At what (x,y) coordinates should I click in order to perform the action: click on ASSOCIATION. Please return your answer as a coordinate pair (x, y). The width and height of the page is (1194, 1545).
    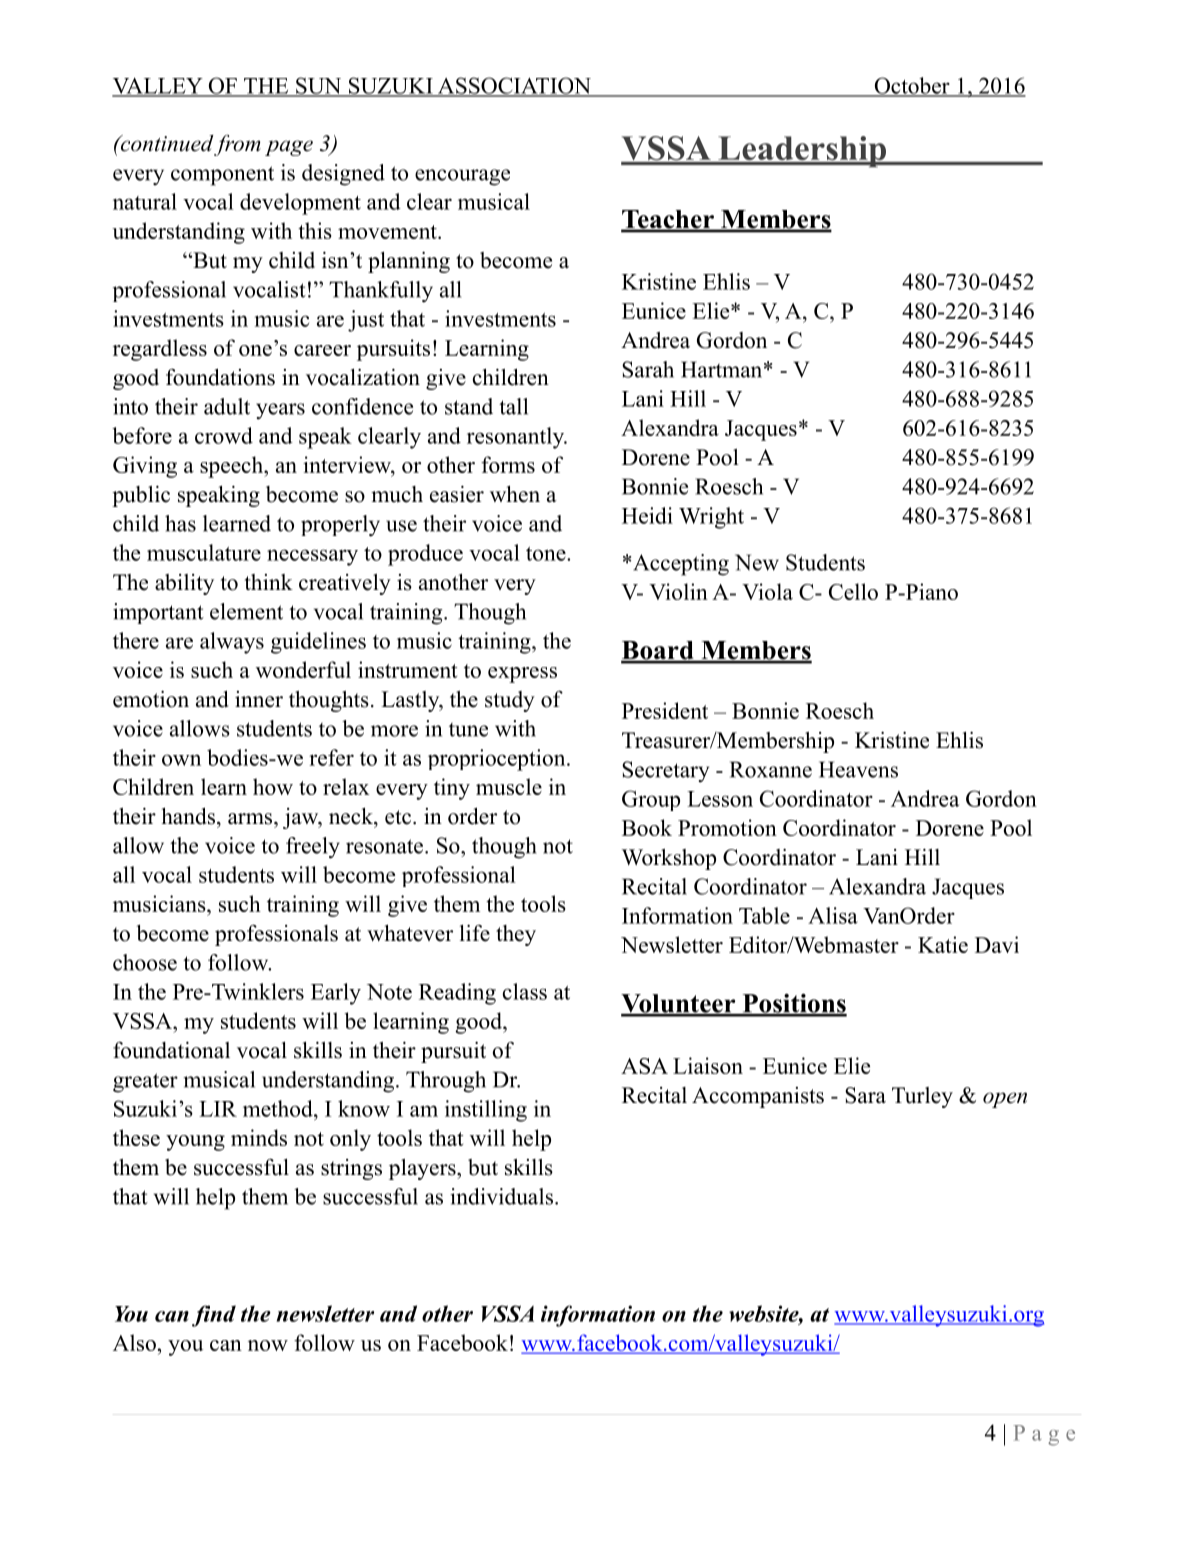
    Looking at the image, I should click on (514, 86).
